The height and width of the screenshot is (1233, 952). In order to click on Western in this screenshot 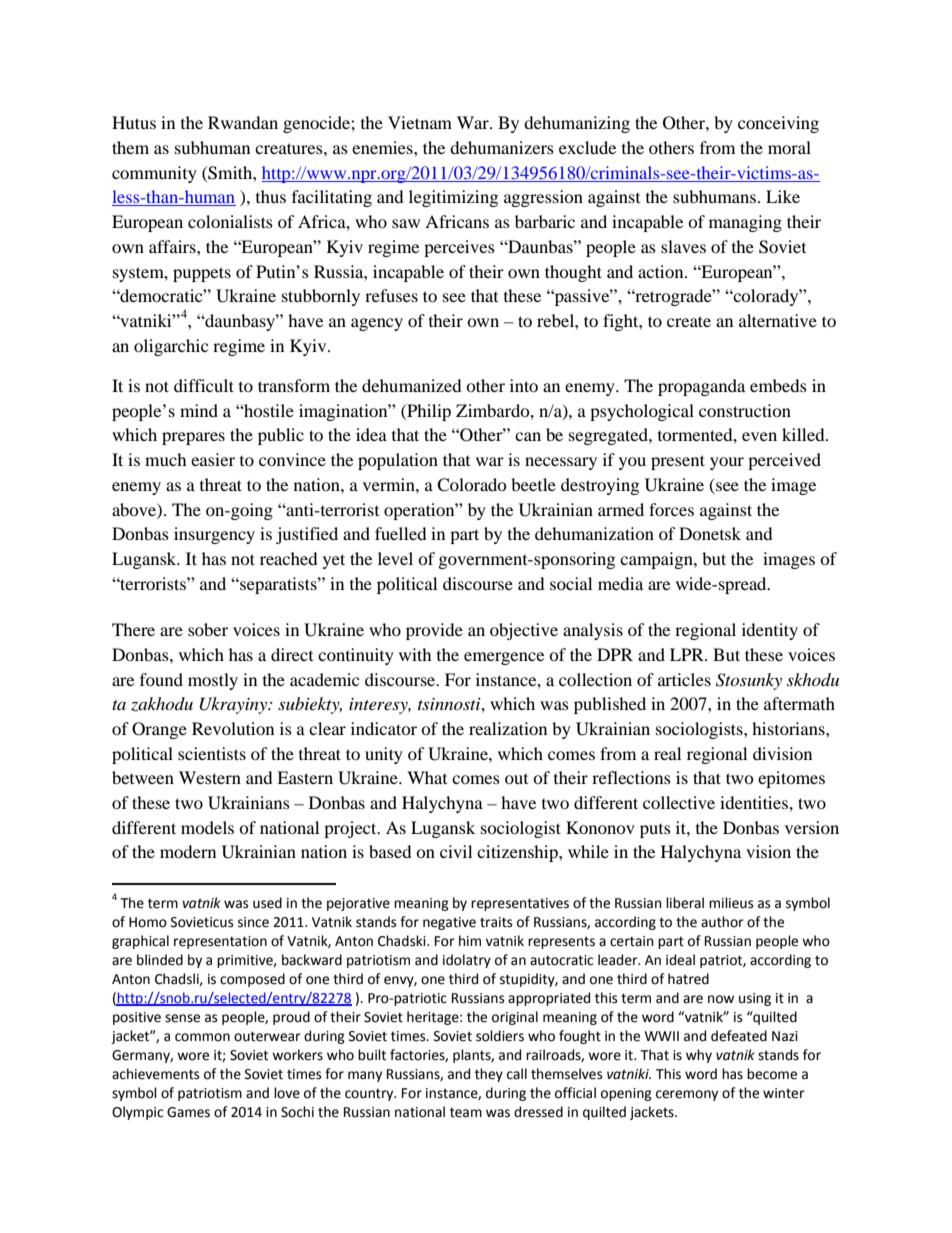, I will do `click(210, 777)`.
